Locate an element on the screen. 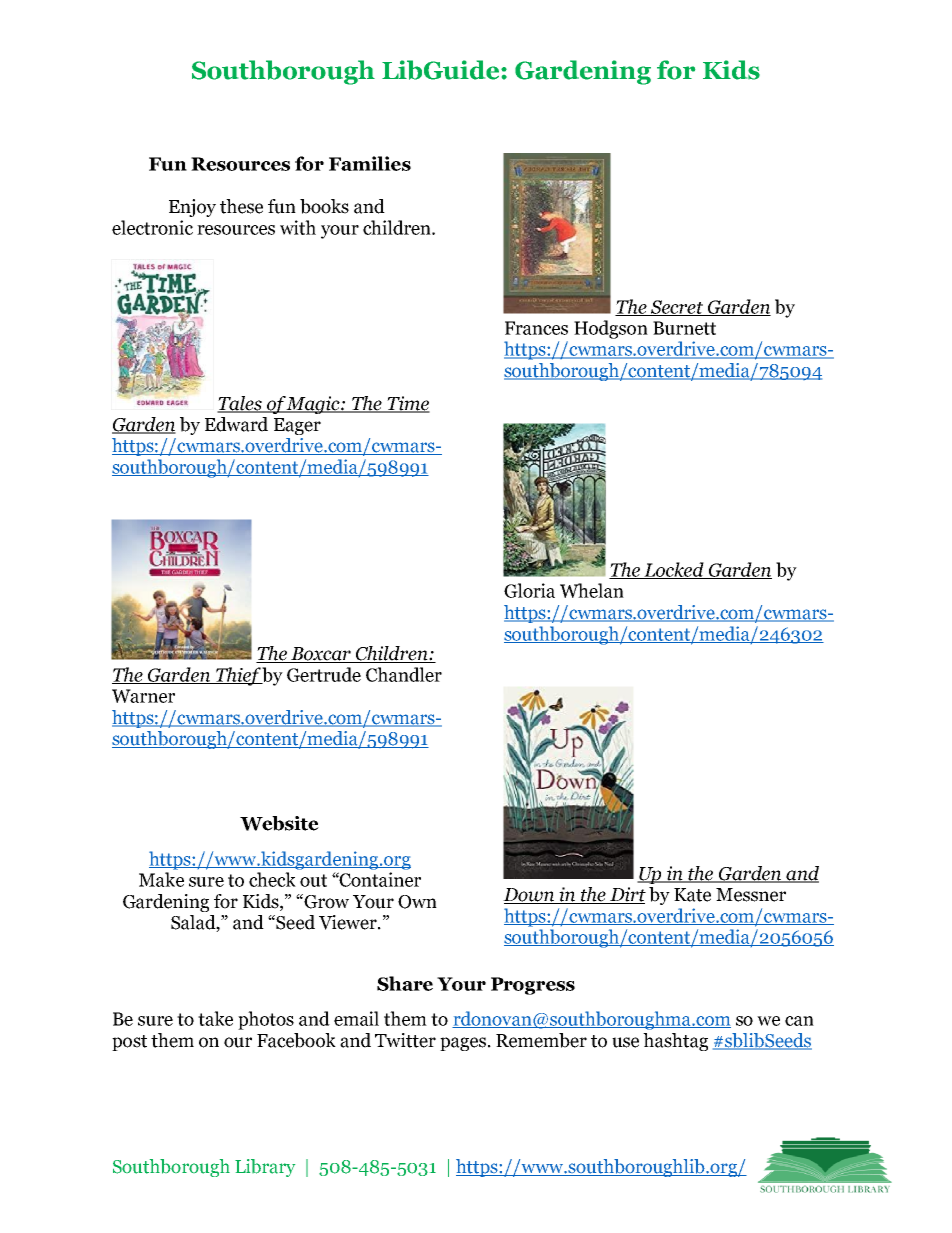  Enjoy is located at coordinates (192, 208).
